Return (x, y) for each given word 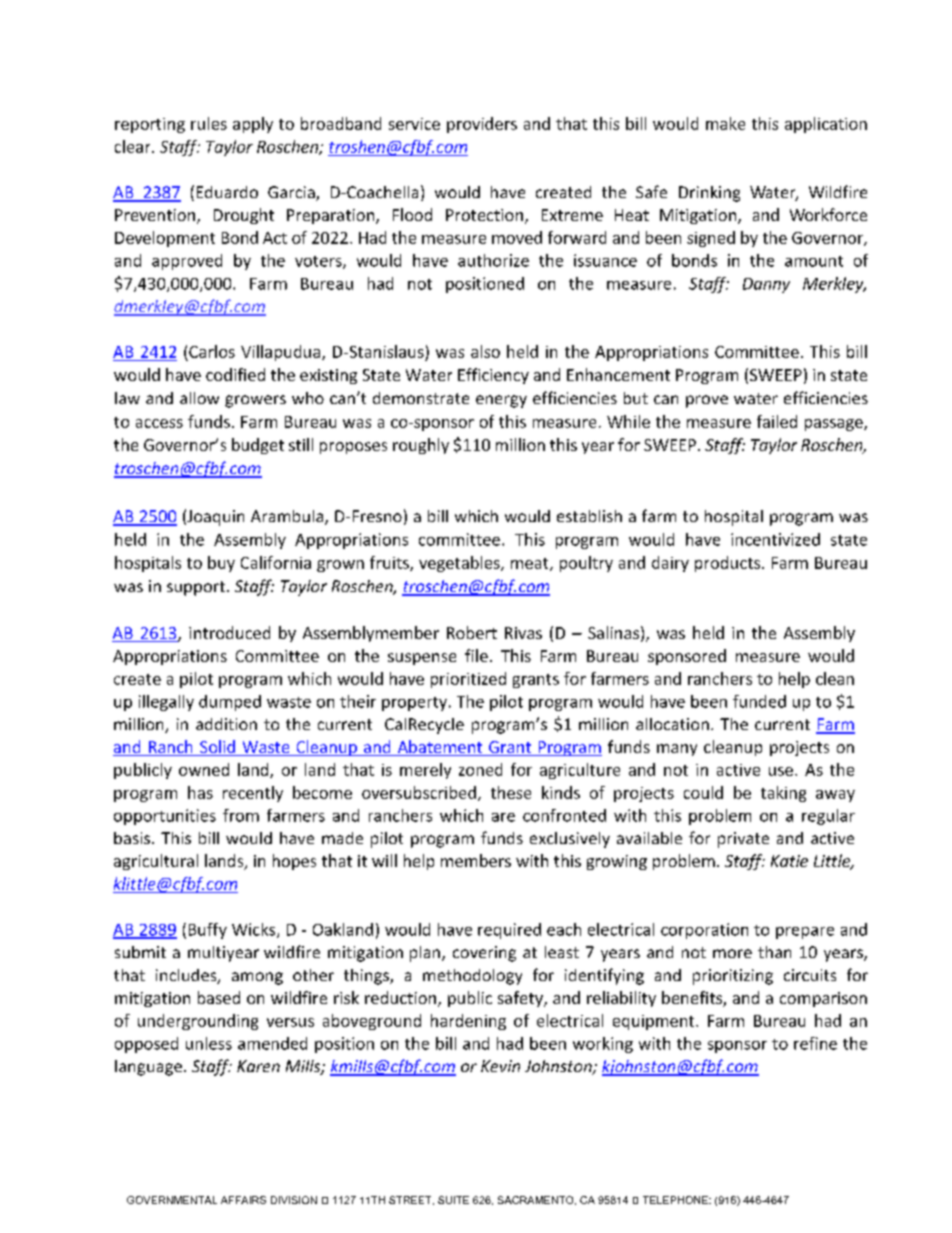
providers (482, 125)
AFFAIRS (243, 1200)
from (241, 815)
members (476, 860)
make (725, 123)
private (743, 840)
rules (209, 123)
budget (258, 446)
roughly (421, 446)
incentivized (775, 539)
